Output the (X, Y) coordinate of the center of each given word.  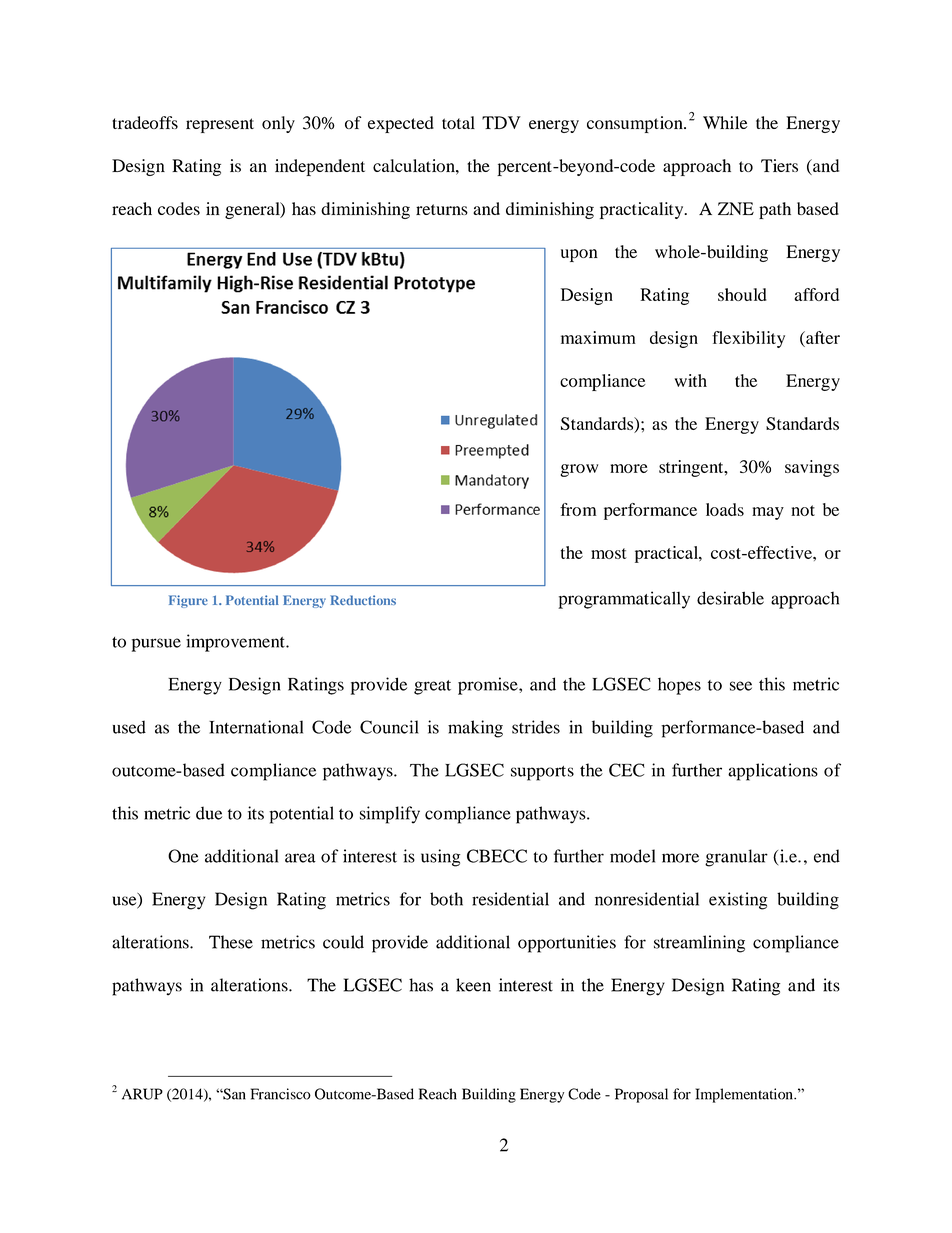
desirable (730, 598)
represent (220, 125)
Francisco (281, 1094)
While (725, 122)
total (458, 122)
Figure (188, 601)
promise (489, 686)
